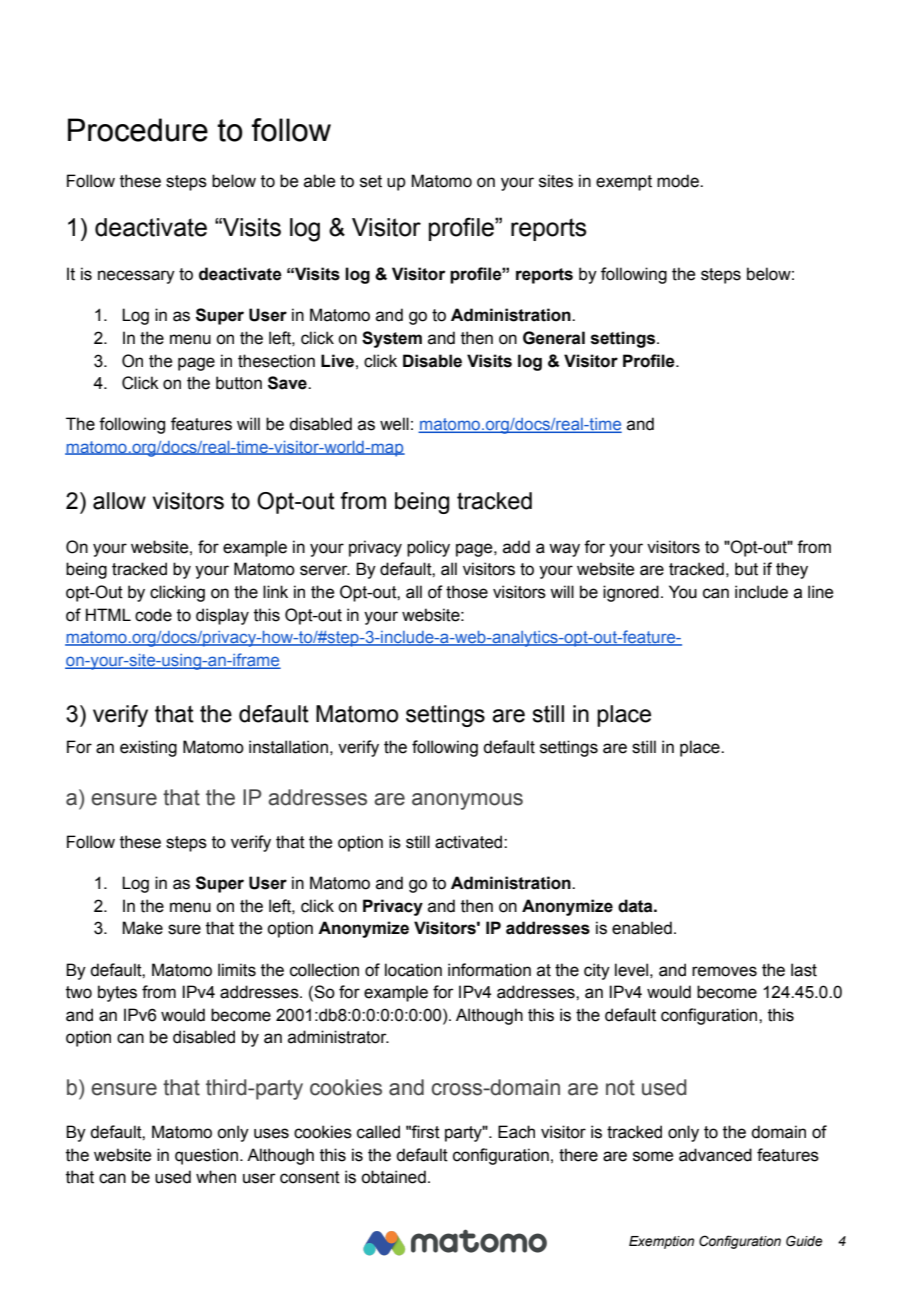 The height and width of the image is (1307, 924). I want to click on Procedure, so click(138, 130).
